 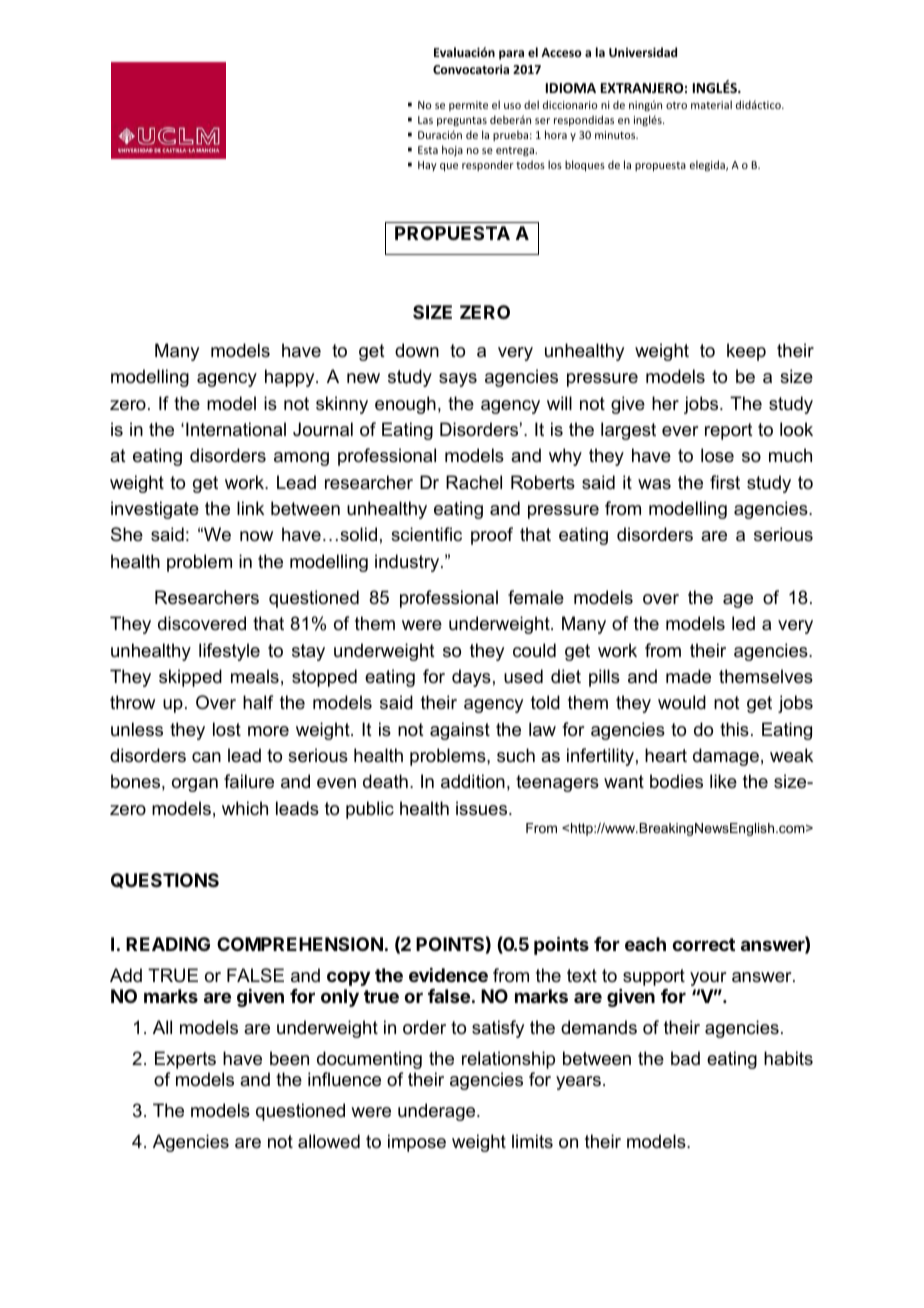 What do you see at coordinates (425, 120) in the page?
I see `Las` at bounding box center [425, 120].
